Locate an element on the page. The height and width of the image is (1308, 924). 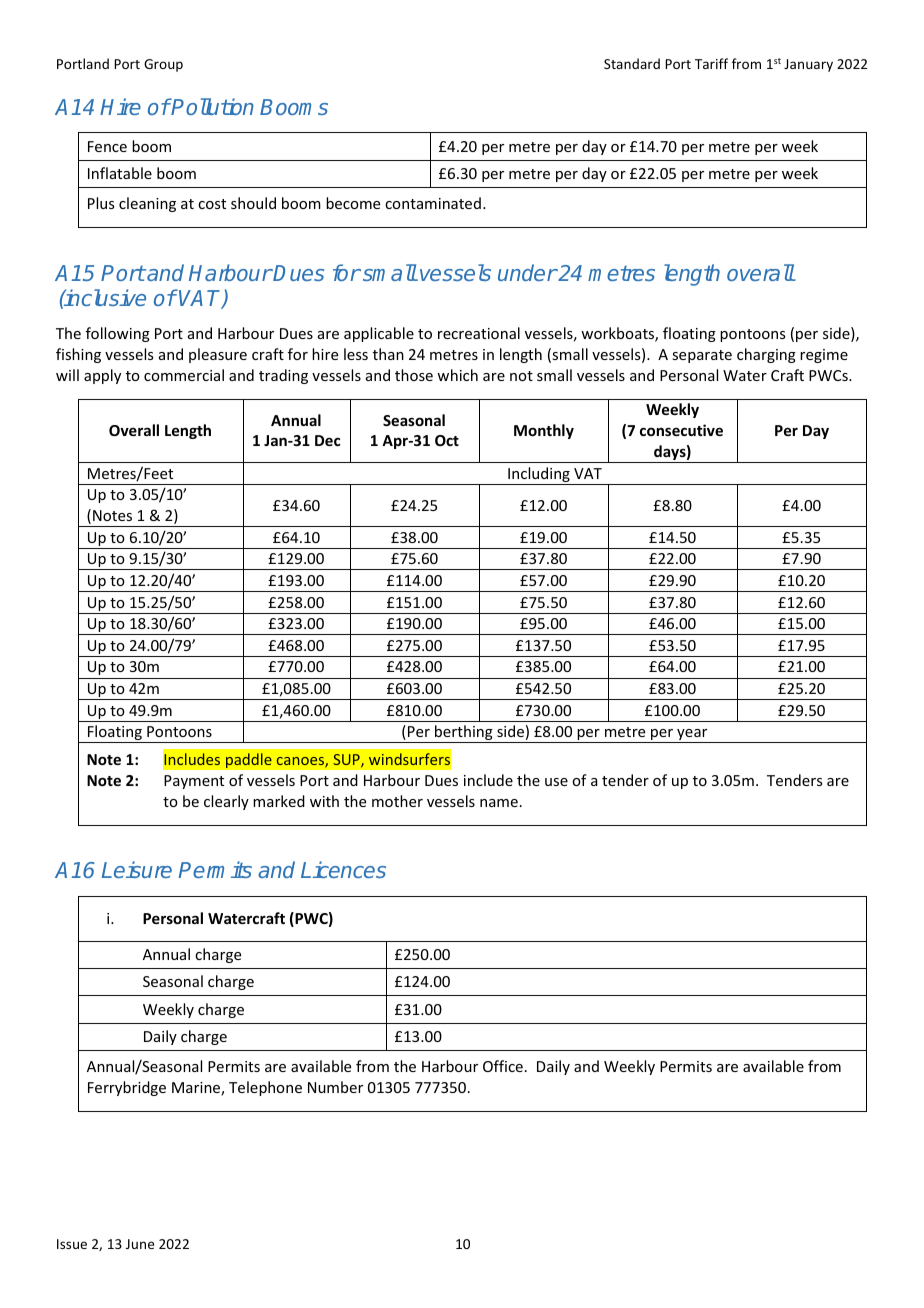
June is located at coordinates (140, 1244).
